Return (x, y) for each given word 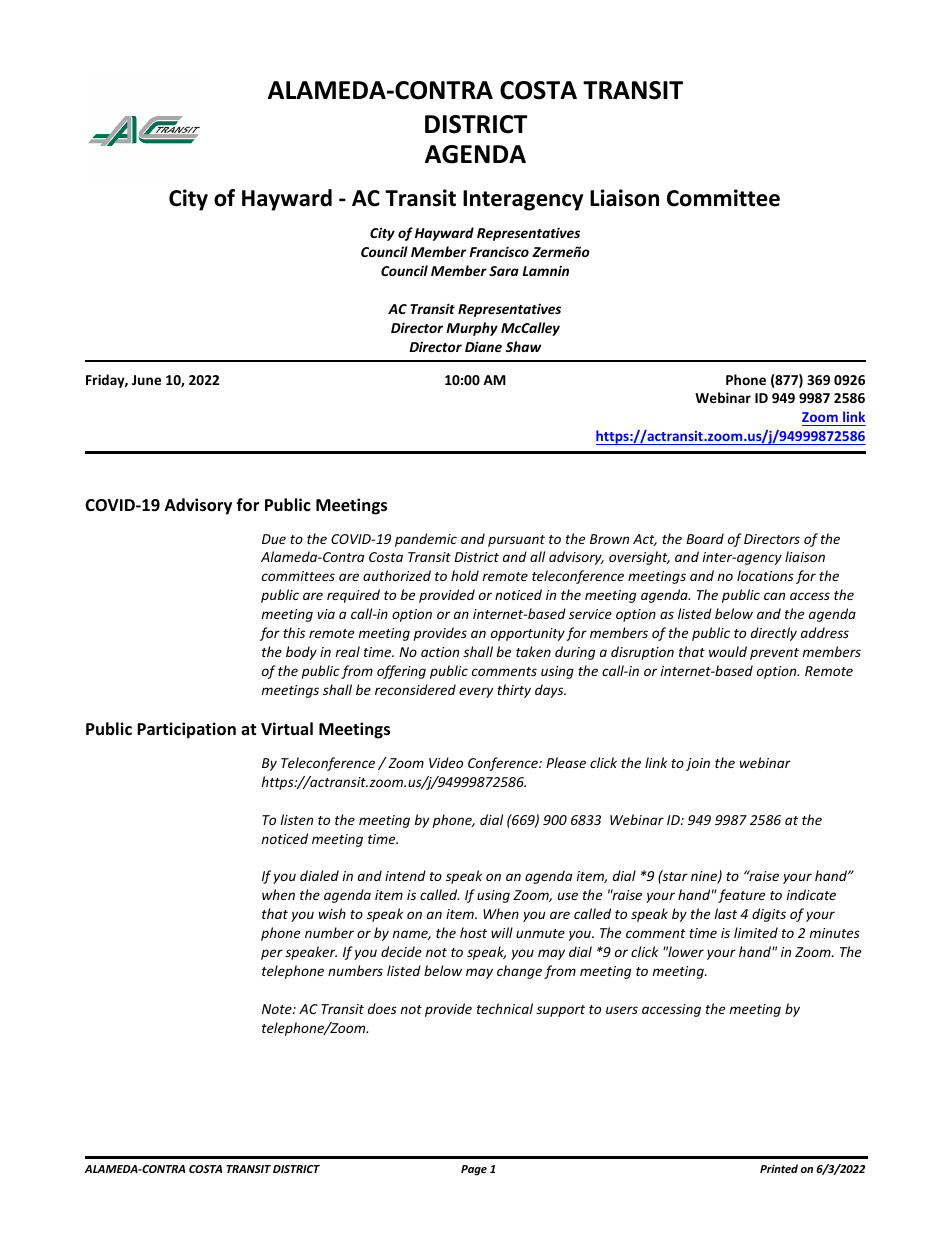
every (476, 692)
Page (474, 1170)
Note (278, 1009)
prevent (774, 654)
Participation (186, 730)
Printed (779, 1168)
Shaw (523, 346)
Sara (504, 271)
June (146, 380)
